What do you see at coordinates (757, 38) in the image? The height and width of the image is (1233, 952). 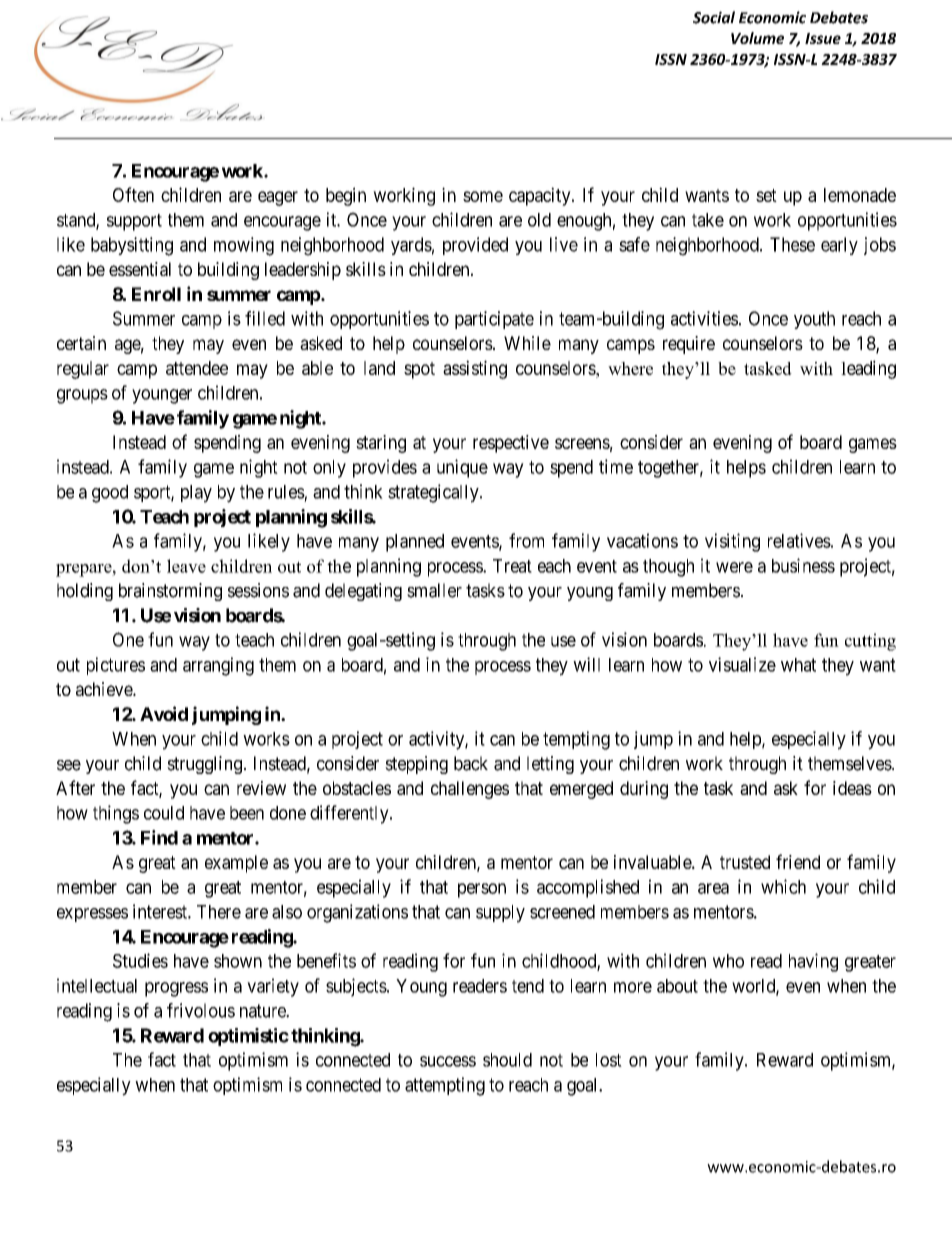 I see `Volume` at bounding box center [757, 38].
